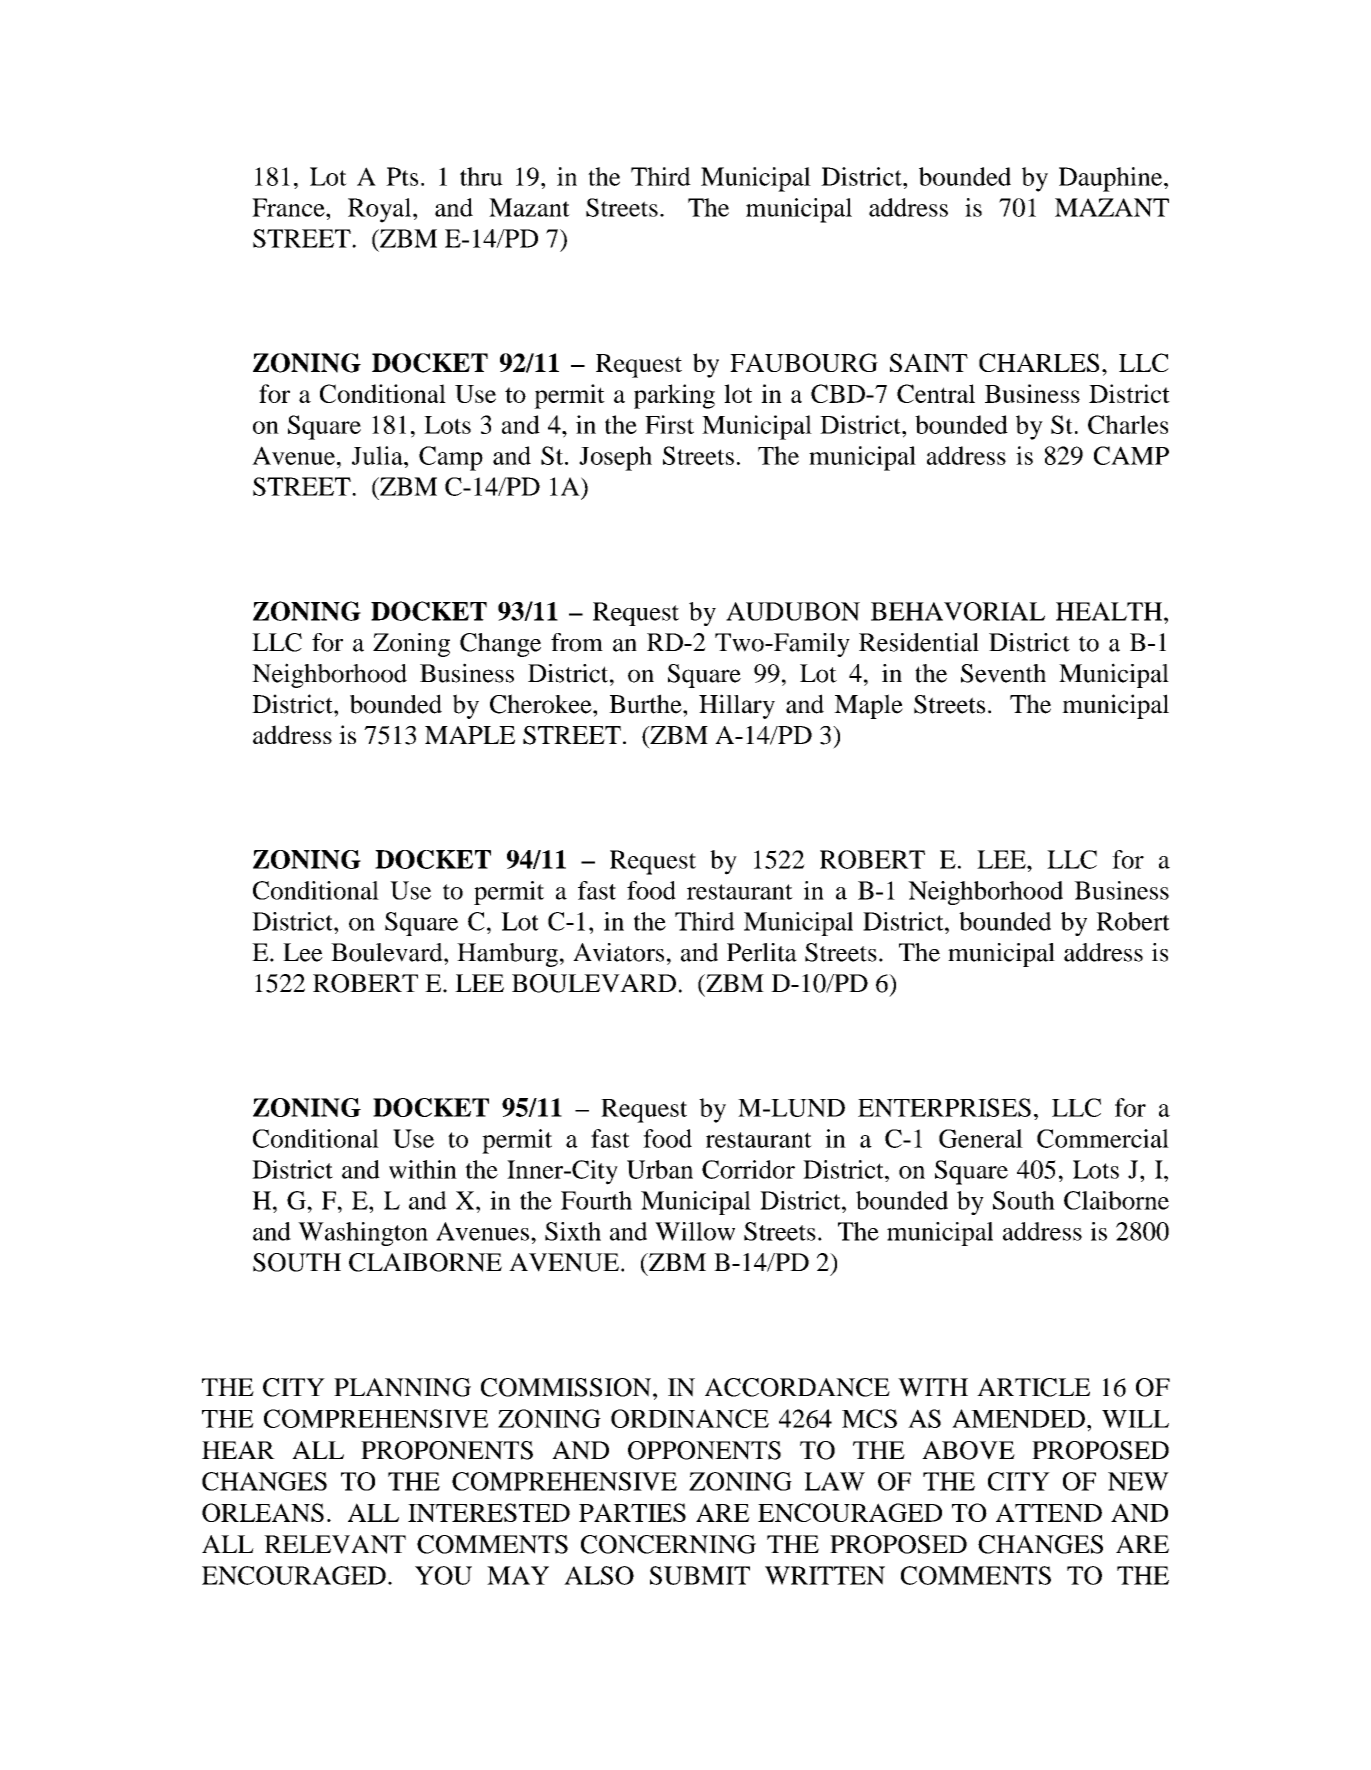 The image size is (1371, 1770). I want to click on Royal, so click(381, 210).
